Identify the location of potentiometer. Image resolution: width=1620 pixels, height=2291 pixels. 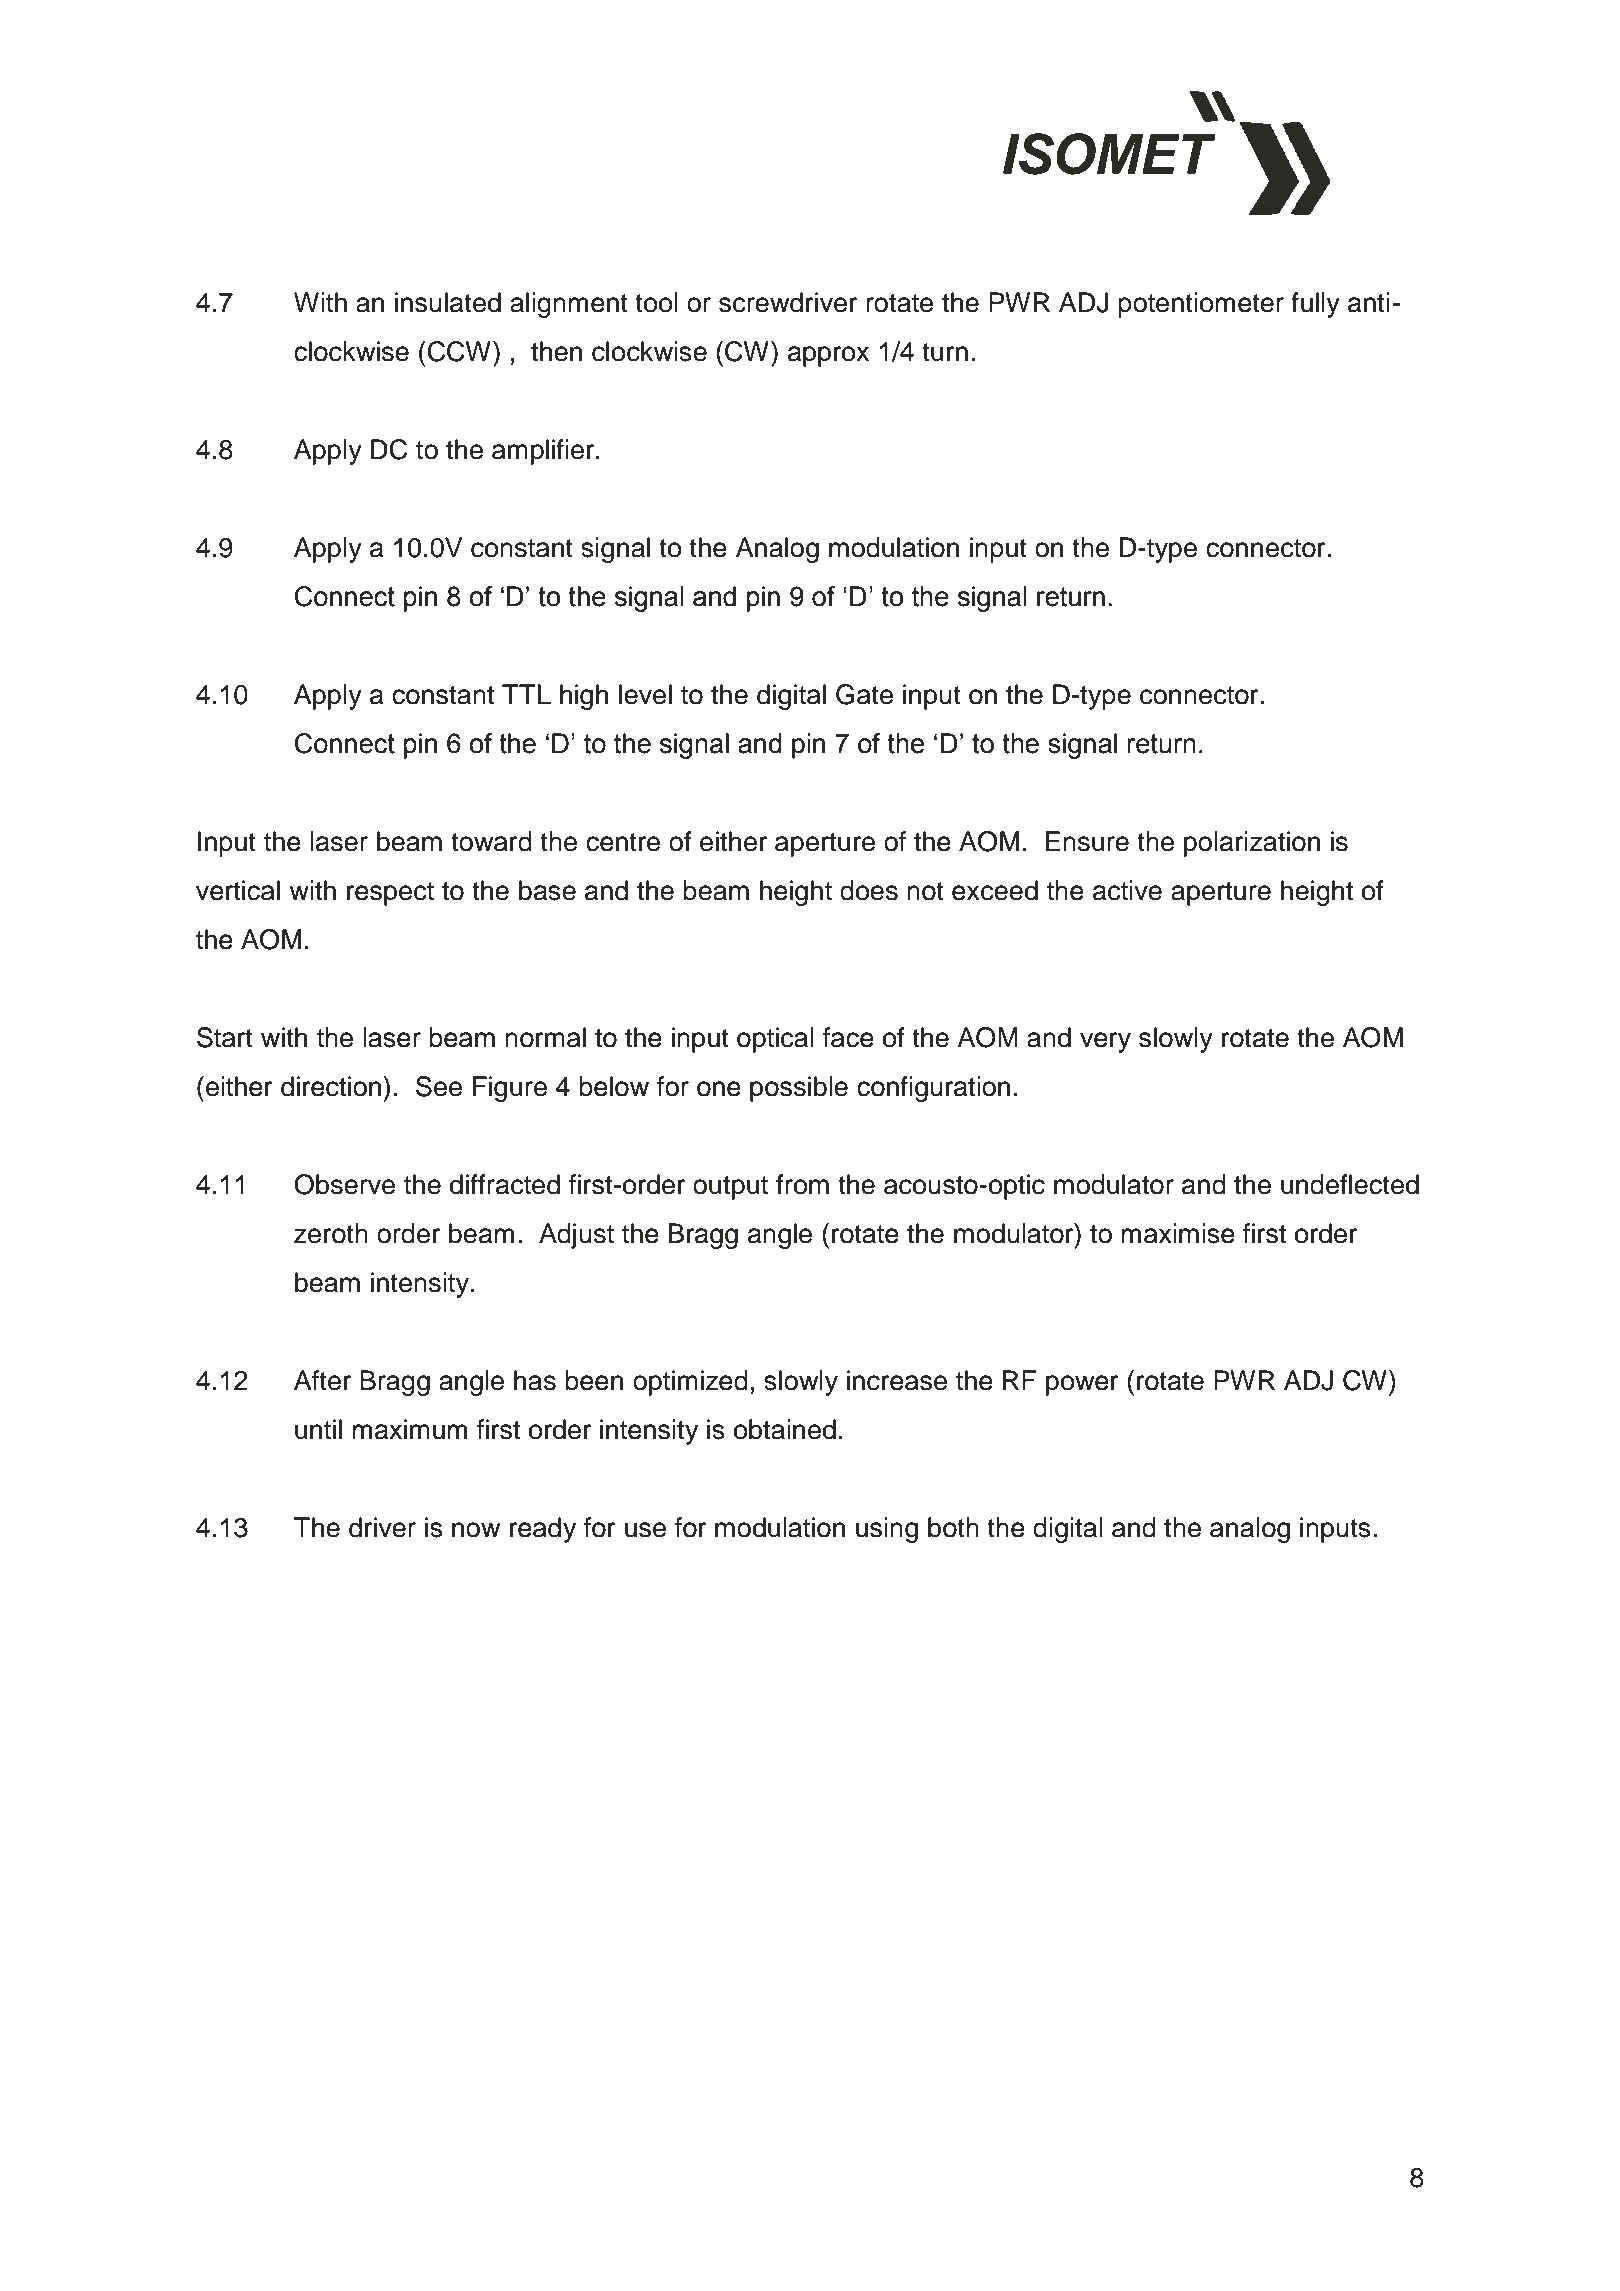
(1201, 305).
